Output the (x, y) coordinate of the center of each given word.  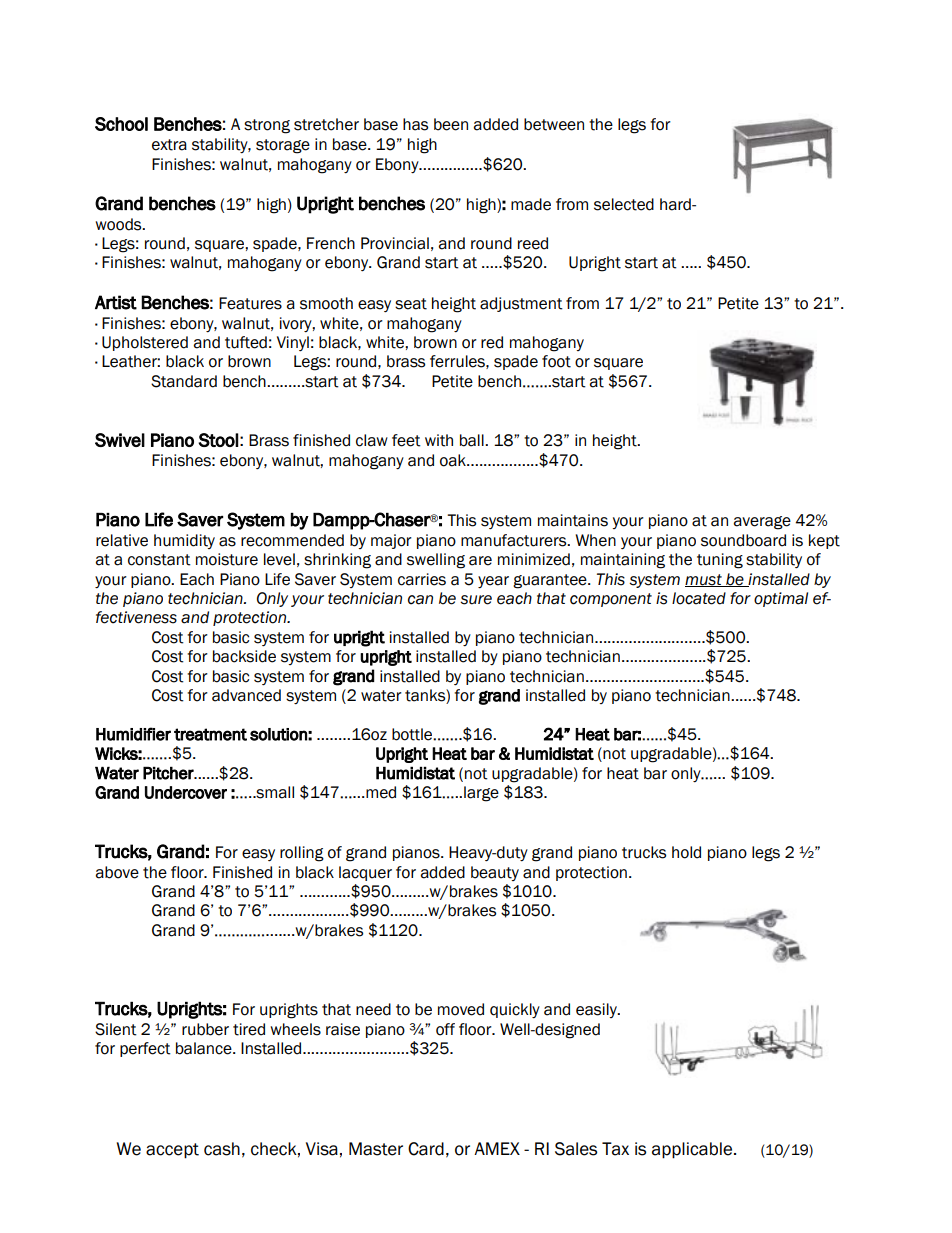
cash (222, 1149)
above (117, 872)
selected (624, 204)
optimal (781, 599)
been (451, 124)
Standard (184, 381)
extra (169, 145)
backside (244, 656)
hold (686, 852)
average (762, 523)
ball (473, 440)
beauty (495, 873)
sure (476, 600)
